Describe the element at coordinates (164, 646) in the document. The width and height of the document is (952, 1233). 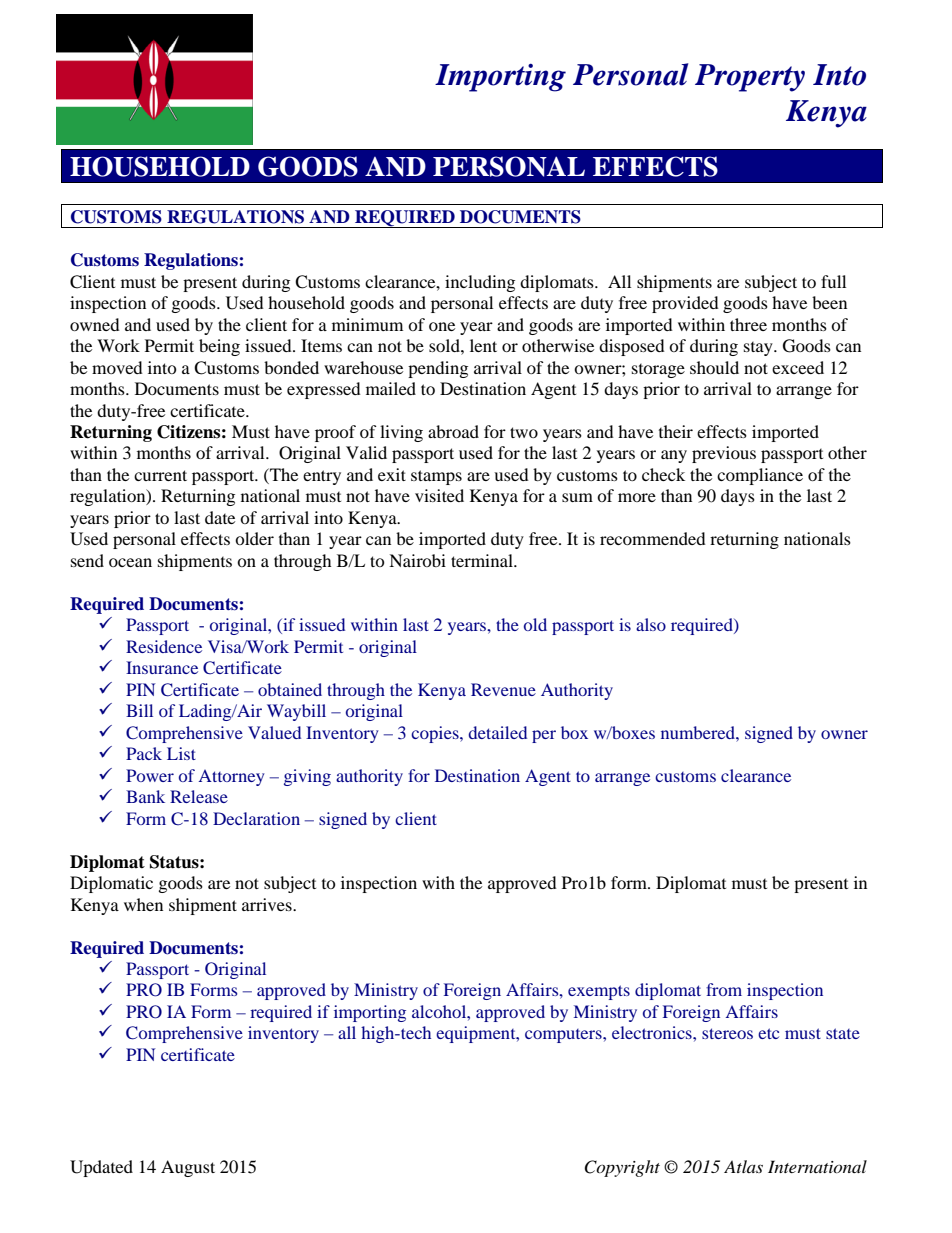
I see `Residence` at that location.
